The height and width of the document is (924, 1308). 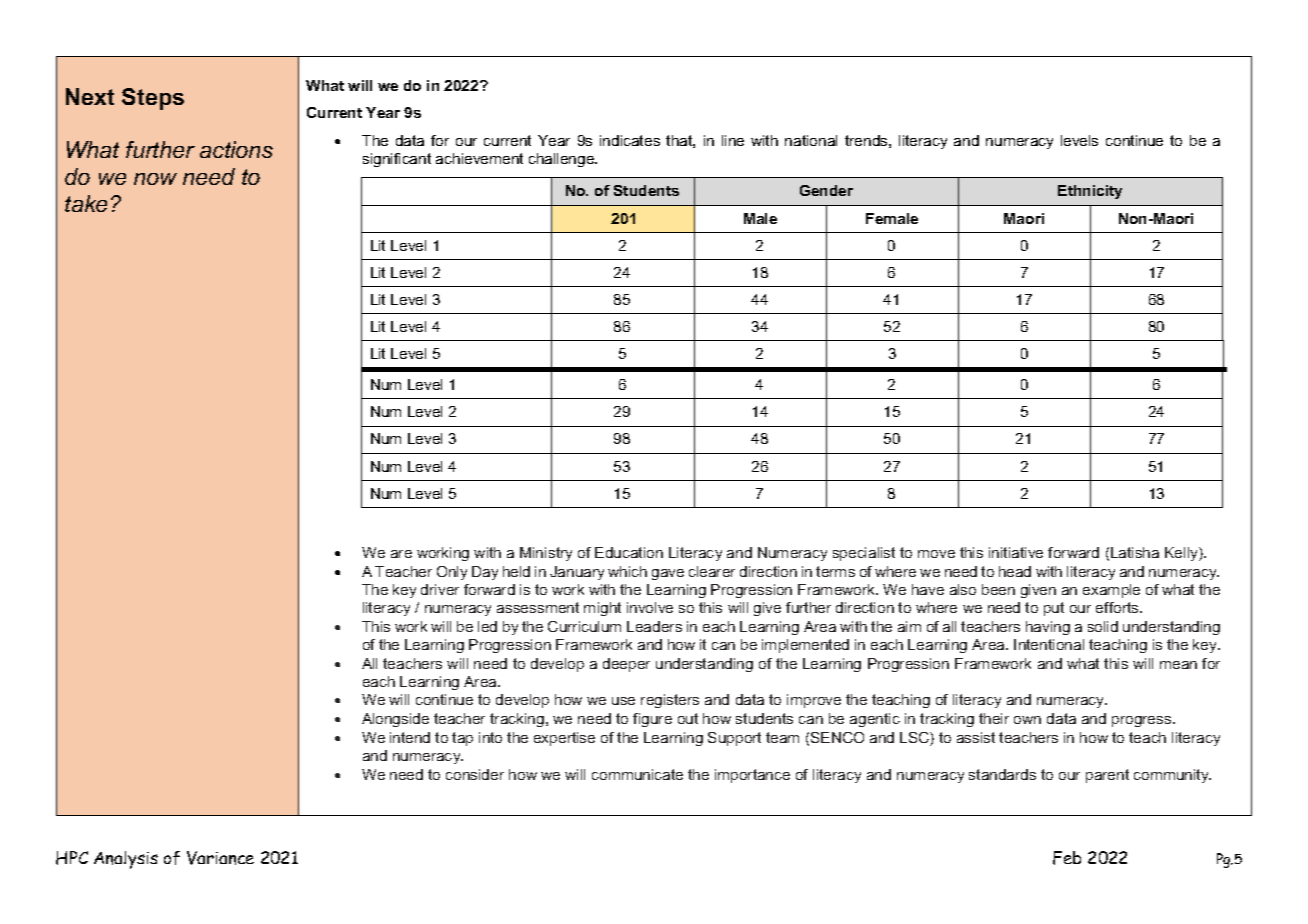 What do you see at coordinates (395, 720) in the document?
I see `Alongside` at bounding box center [395, 720].
